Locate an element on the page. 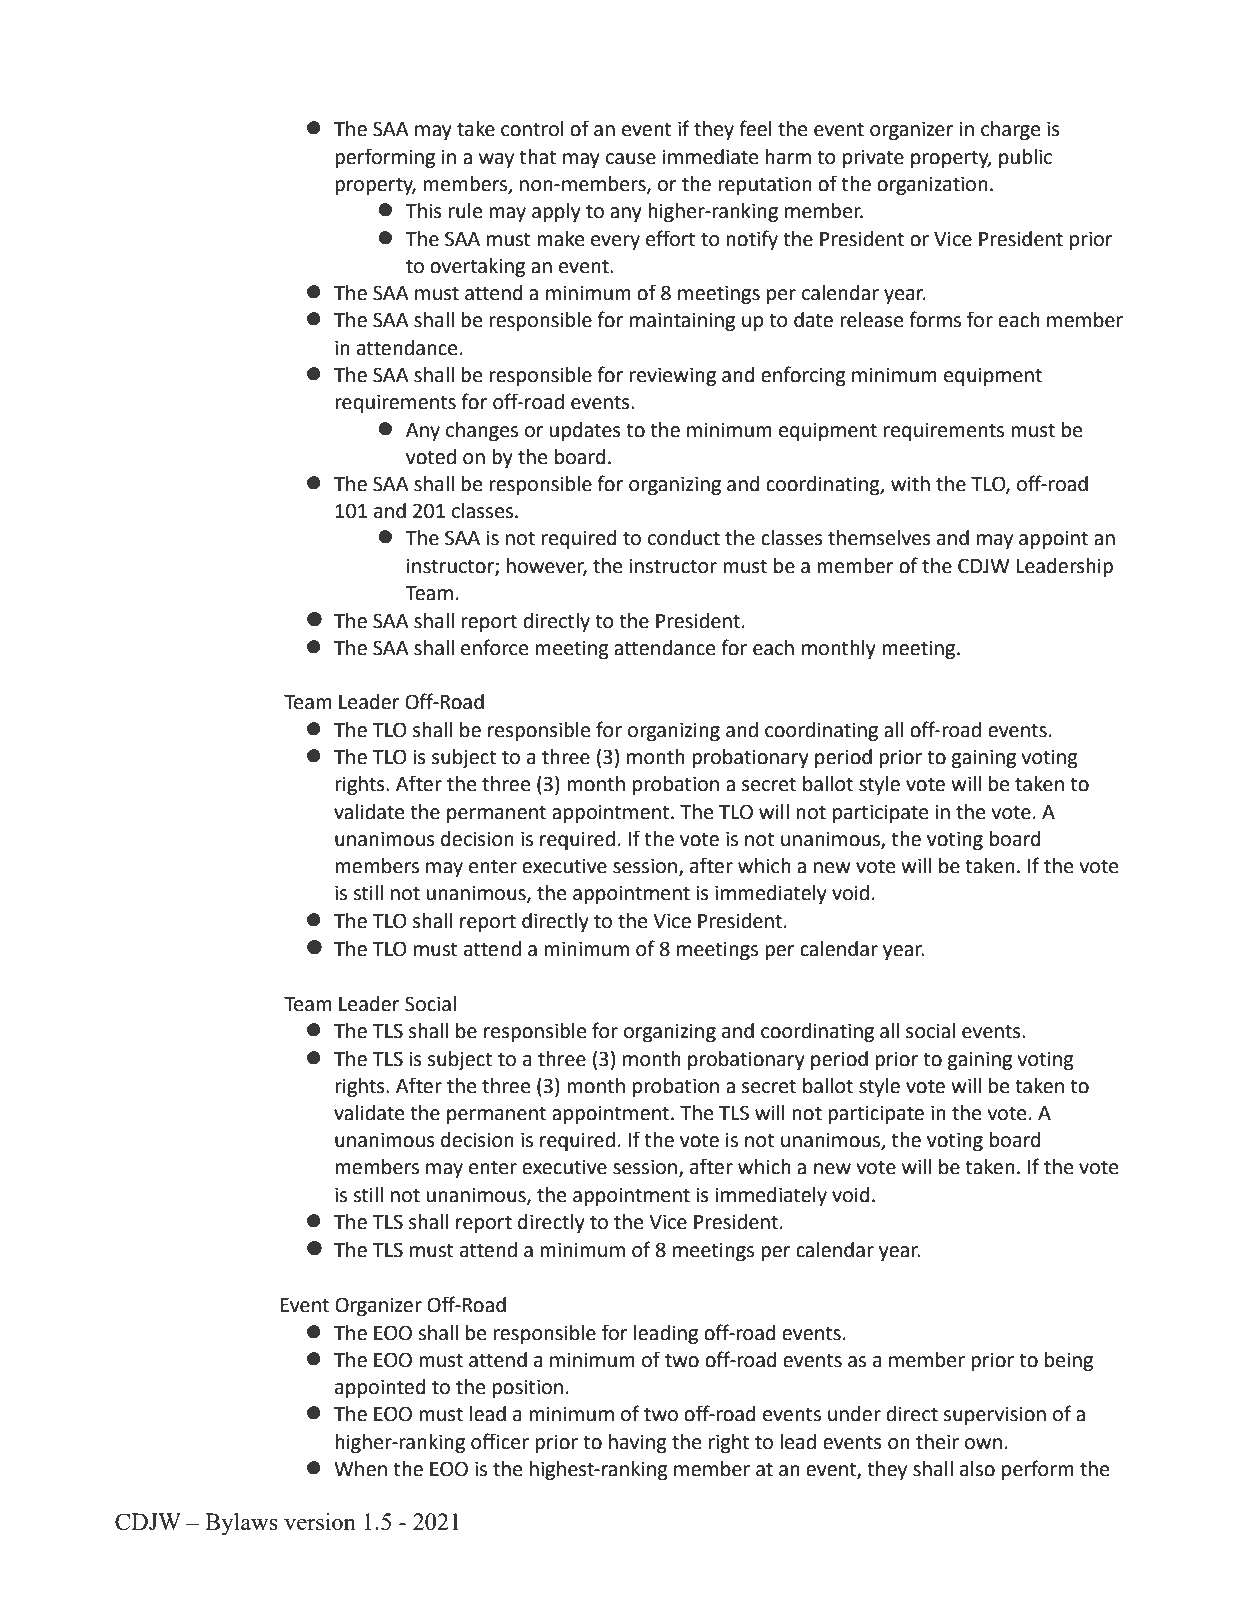 The width and height of the document is (1242, 1608). being is located at coordinates (1069, 1362).
